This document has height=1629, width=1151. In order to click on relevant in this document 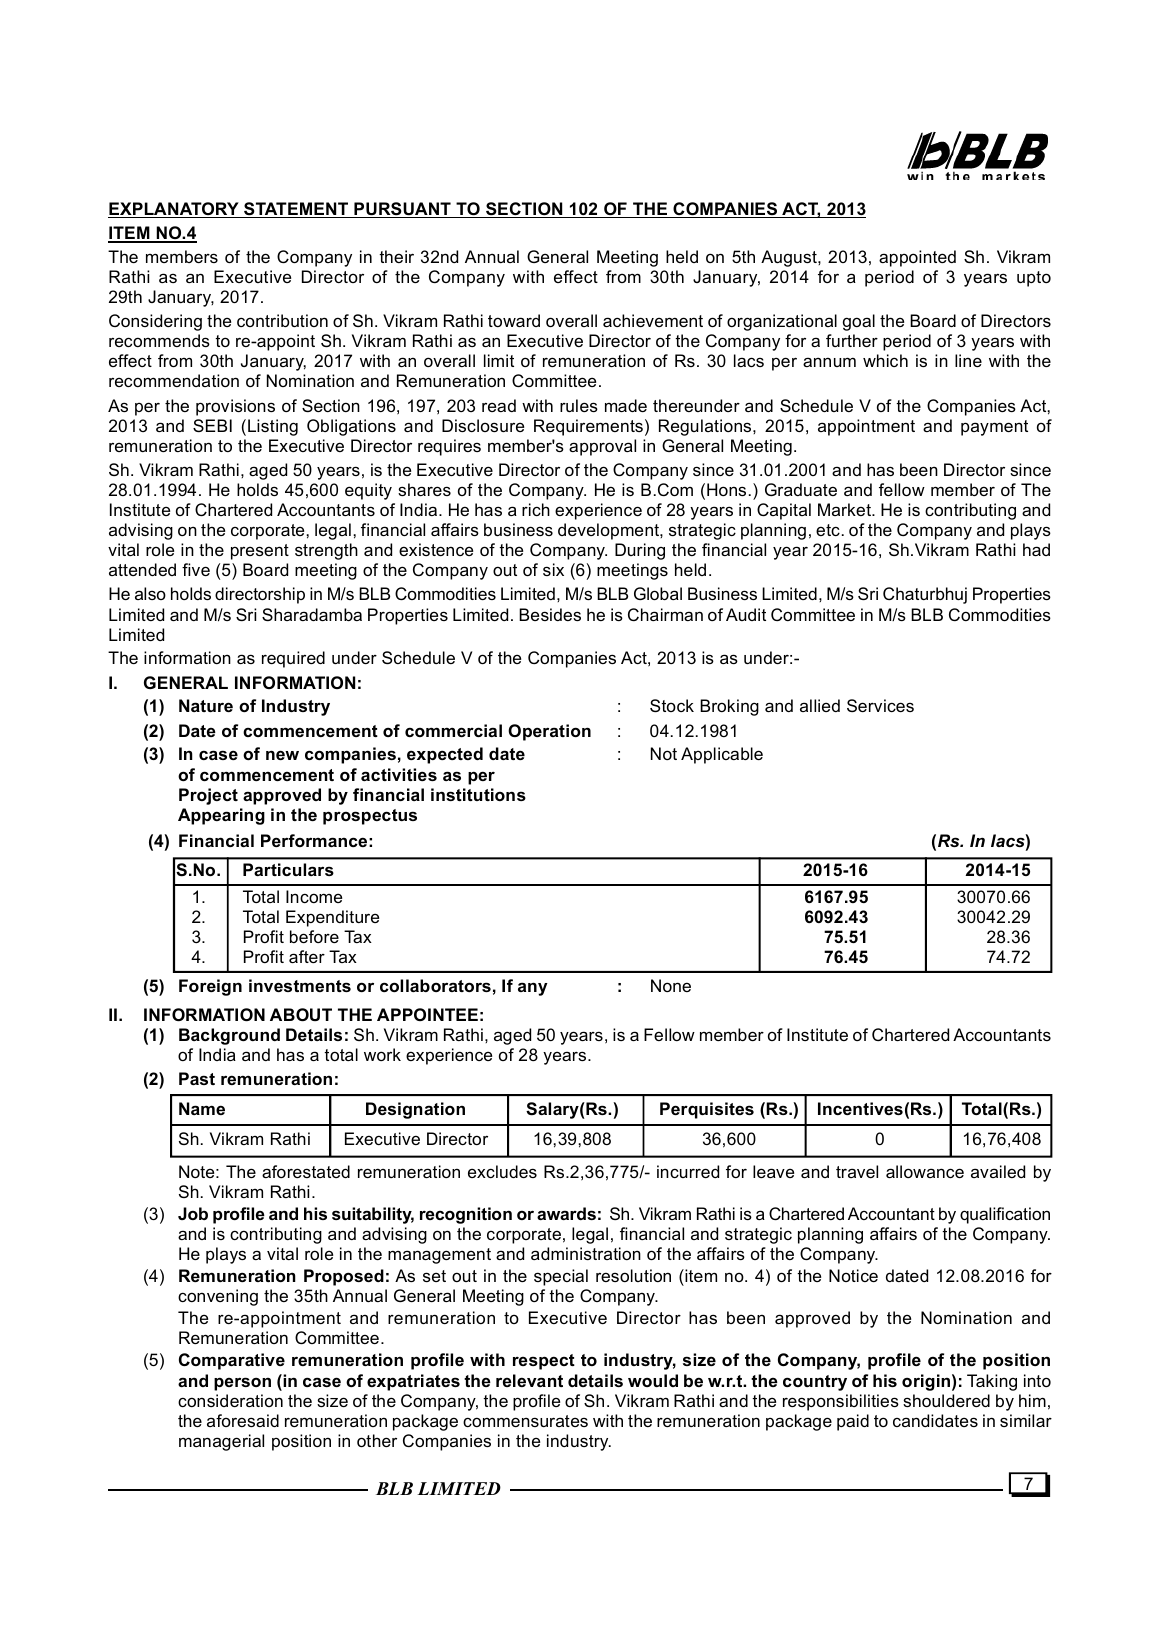, I will do `click(529, 1380)`.
